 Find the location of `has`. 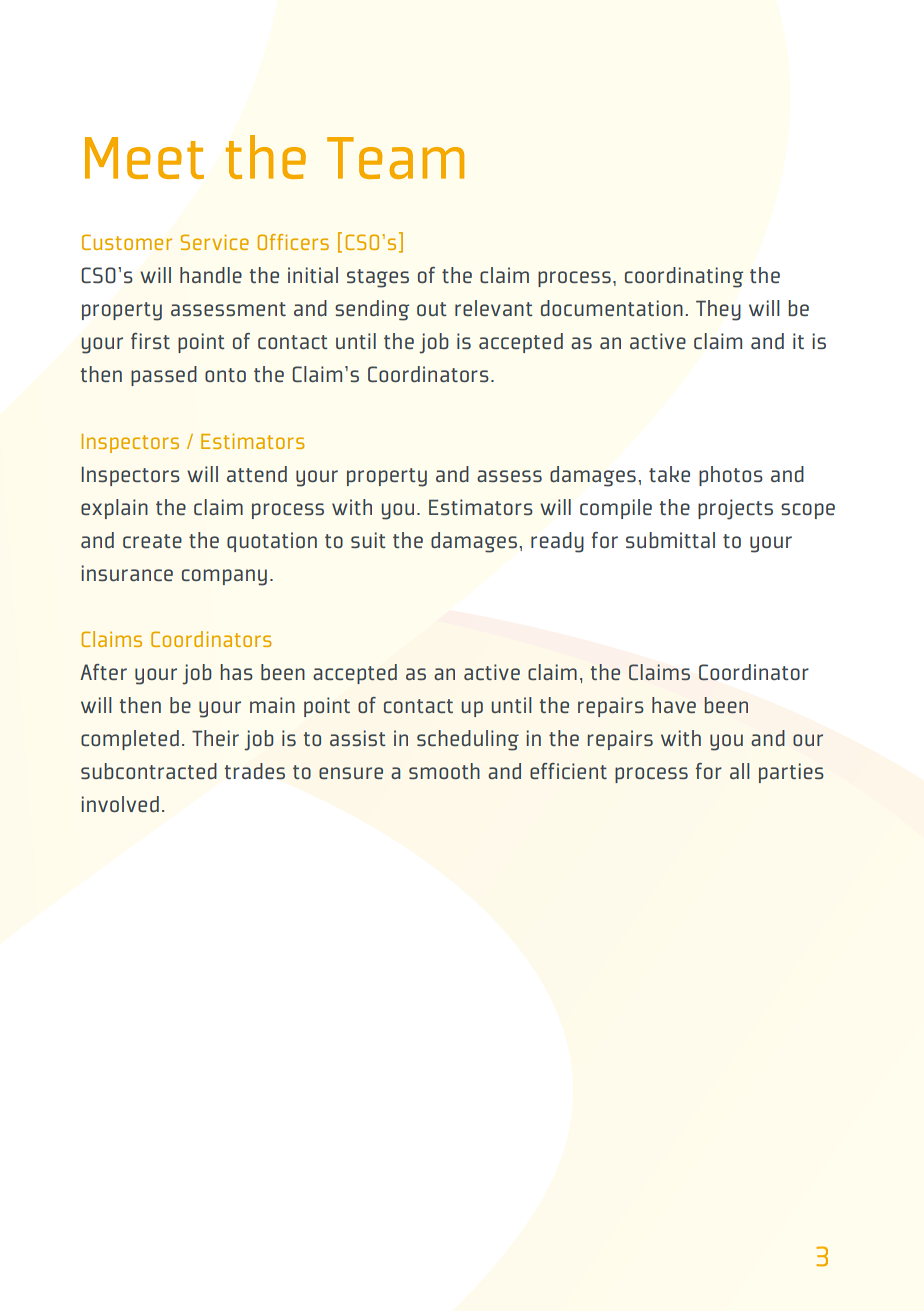

has is located at coordinates (236, 672).
